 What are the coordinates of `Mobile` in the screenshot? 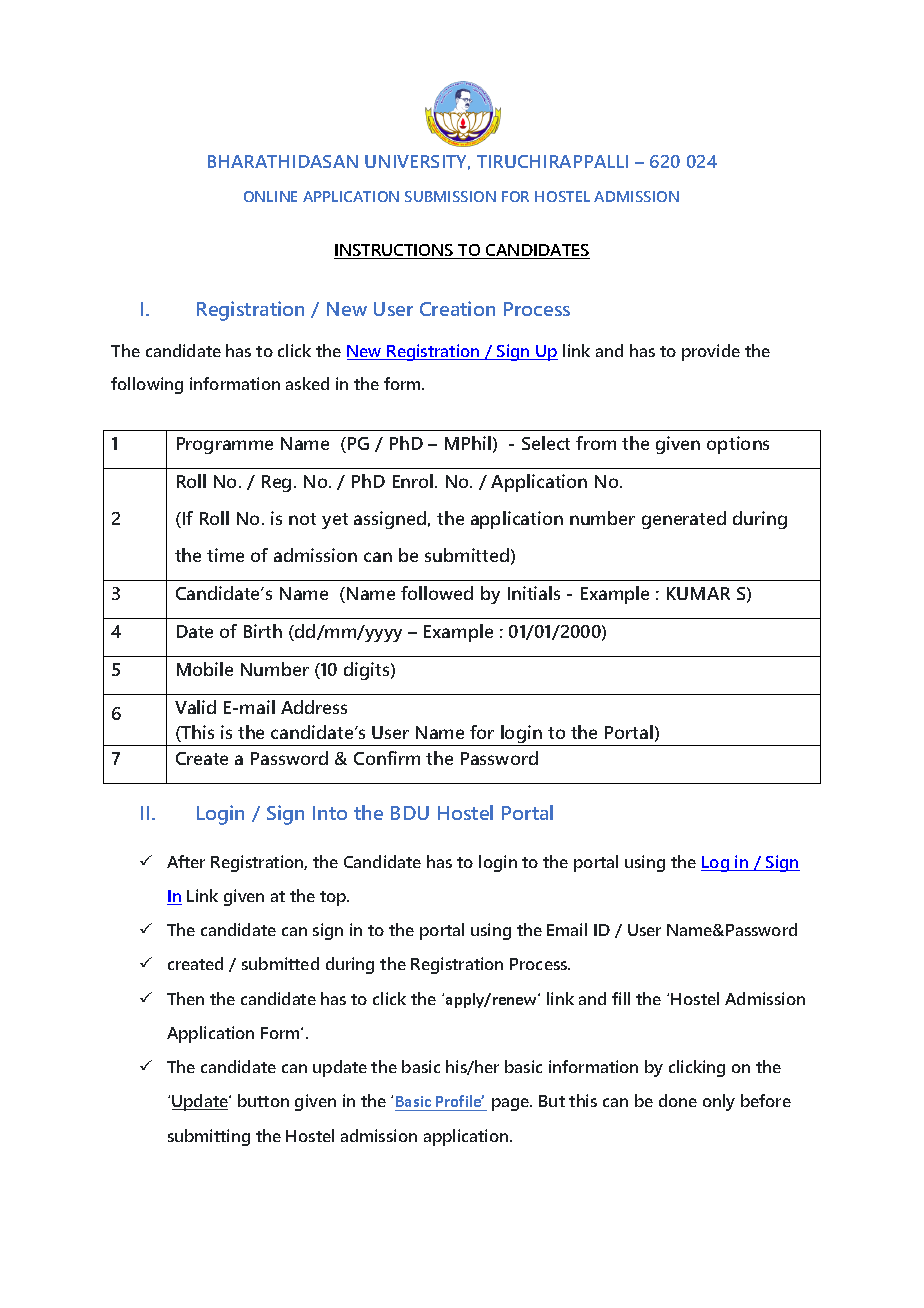 It's located at (205, 669).
